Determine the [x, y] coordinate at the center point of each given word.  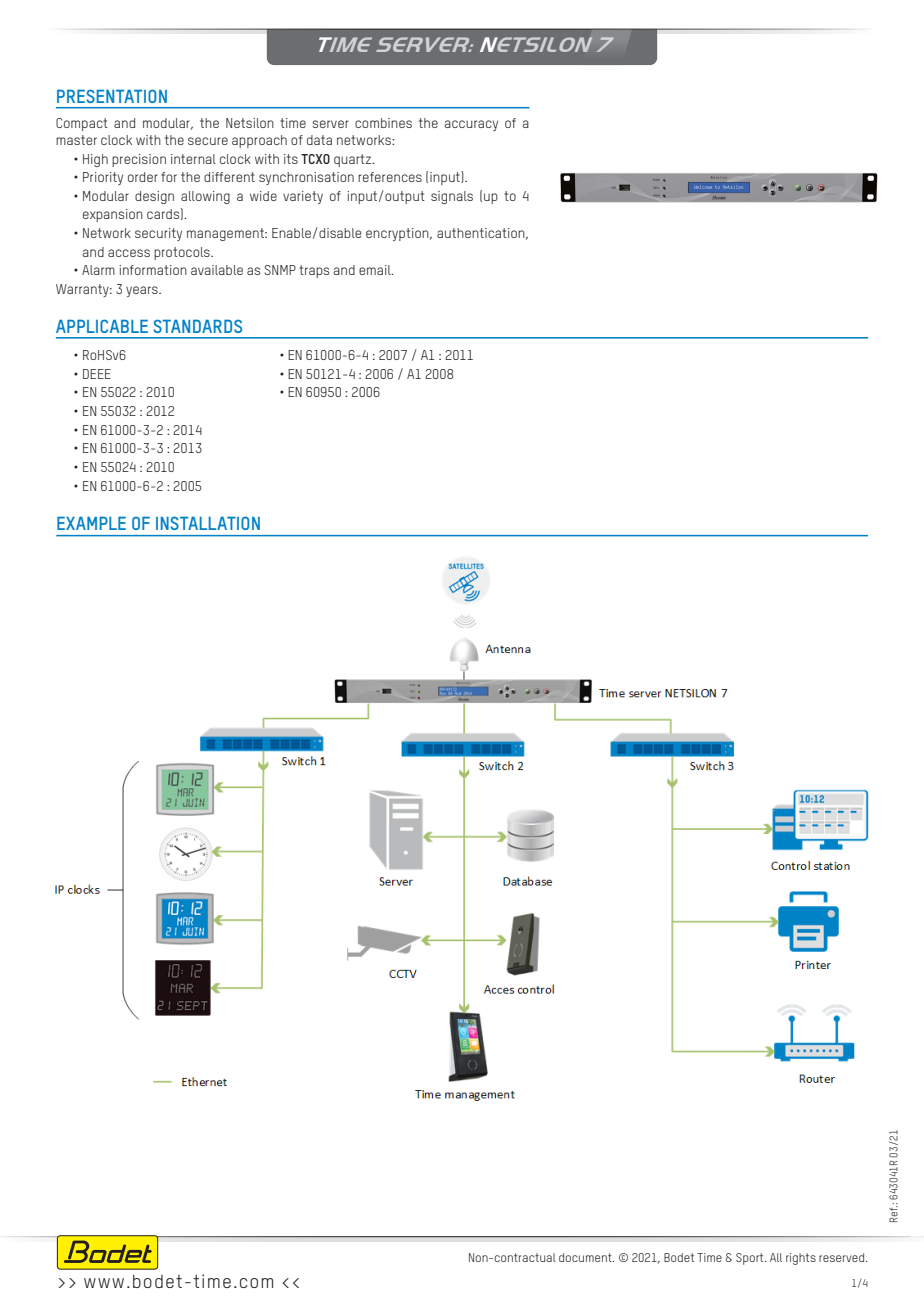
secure [208, 141]
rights [801, 1259]
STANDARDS [197, 326]
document [586, 1257]
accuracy [471, 125]
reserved [841, 1257]
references [390, 177]
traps [314, 271]
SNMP [280, 270]
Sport [751, 1259]
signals [452, 197]
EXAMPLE [91, 523]
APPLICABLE [102, 326]
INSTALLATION [208, 523]
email [376, 270]
